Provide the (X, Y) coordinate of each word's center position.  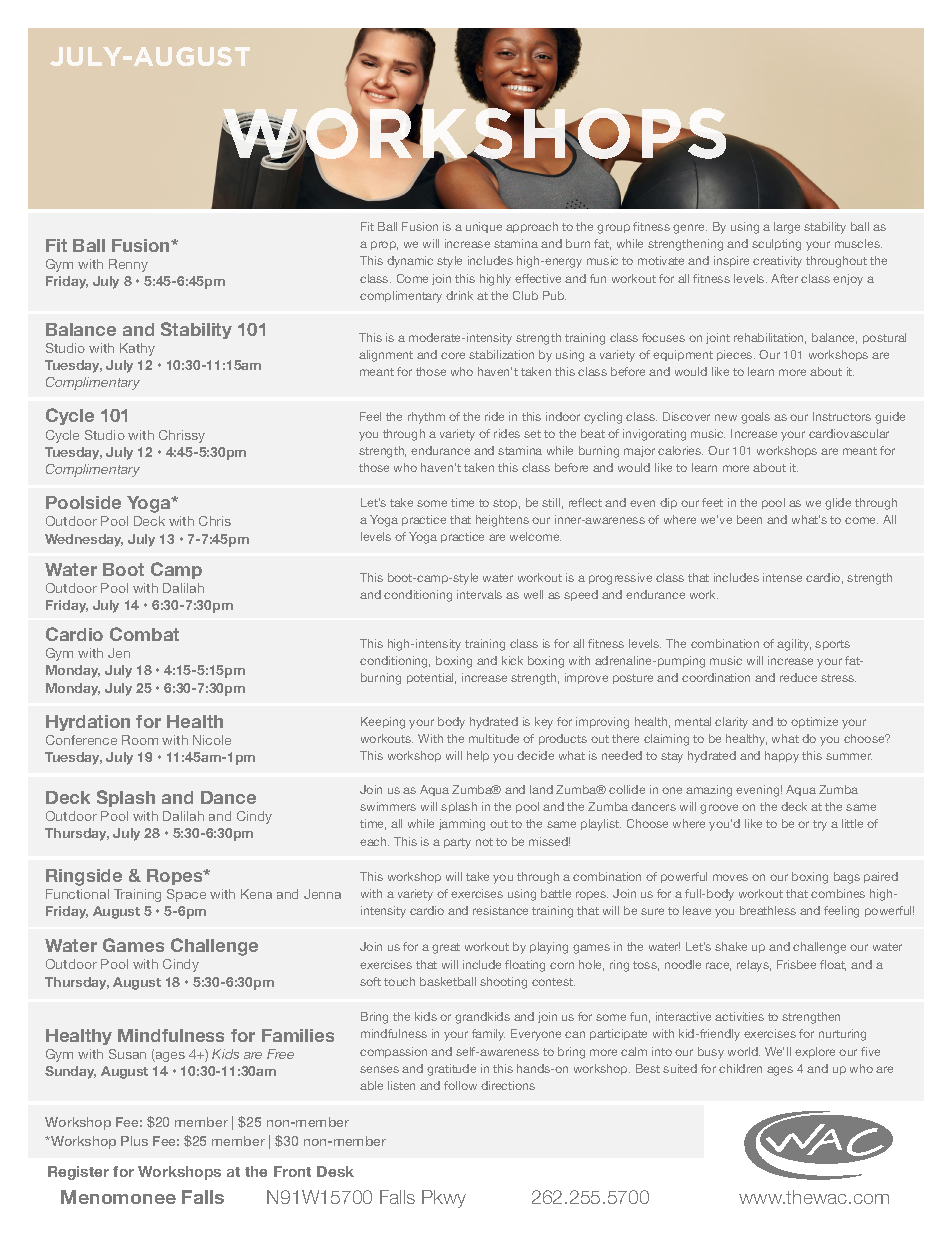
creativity (777, 262)
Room (140, 740)
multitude (494, 738)
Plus (134, 1141)
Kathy (137, 349)
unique (484, 227)
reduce (798, 677)
